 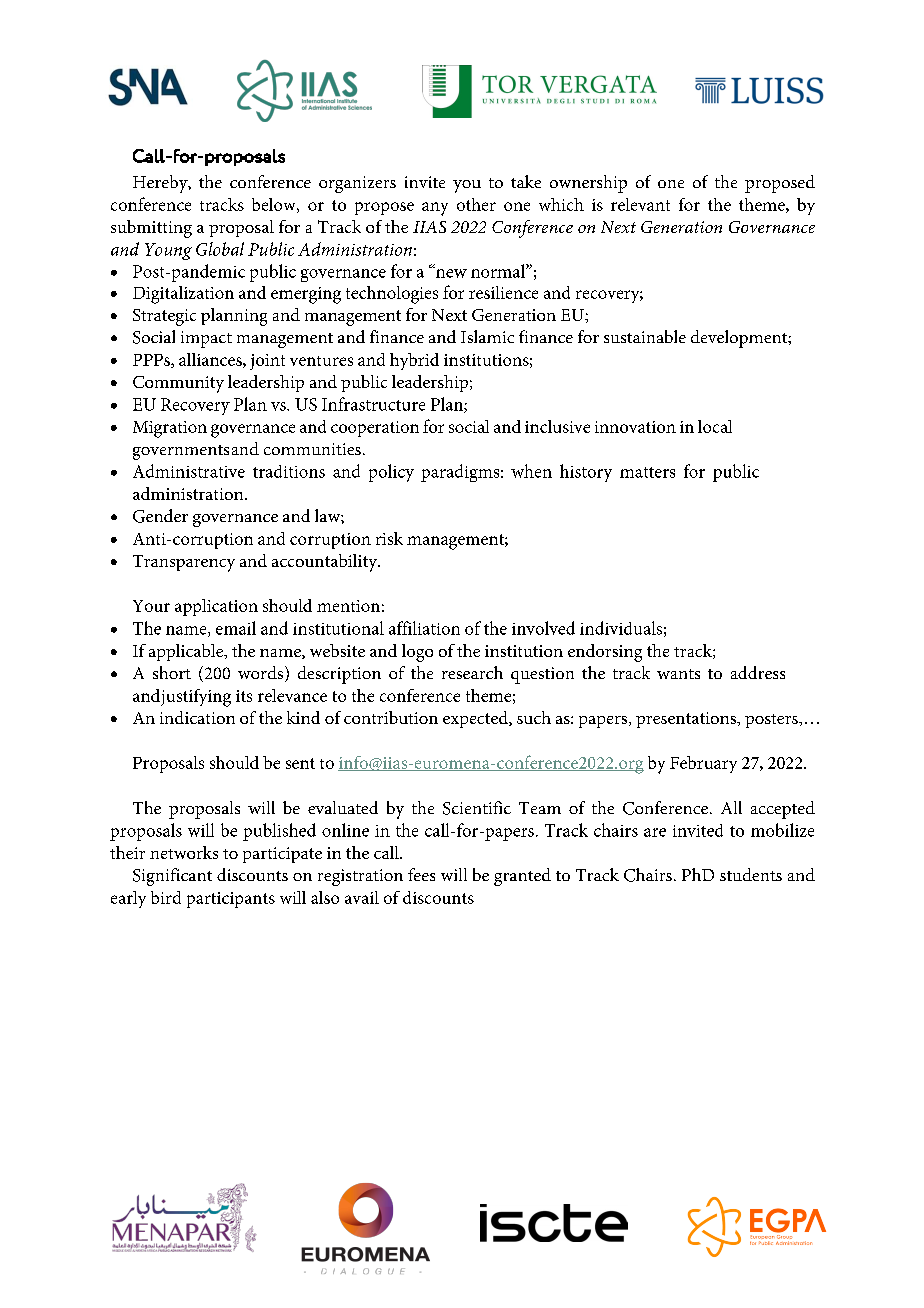 What do you see at coordinates (184, 563) in the screenshot?
I see `Transparency` at bounding box center [184, 563].
